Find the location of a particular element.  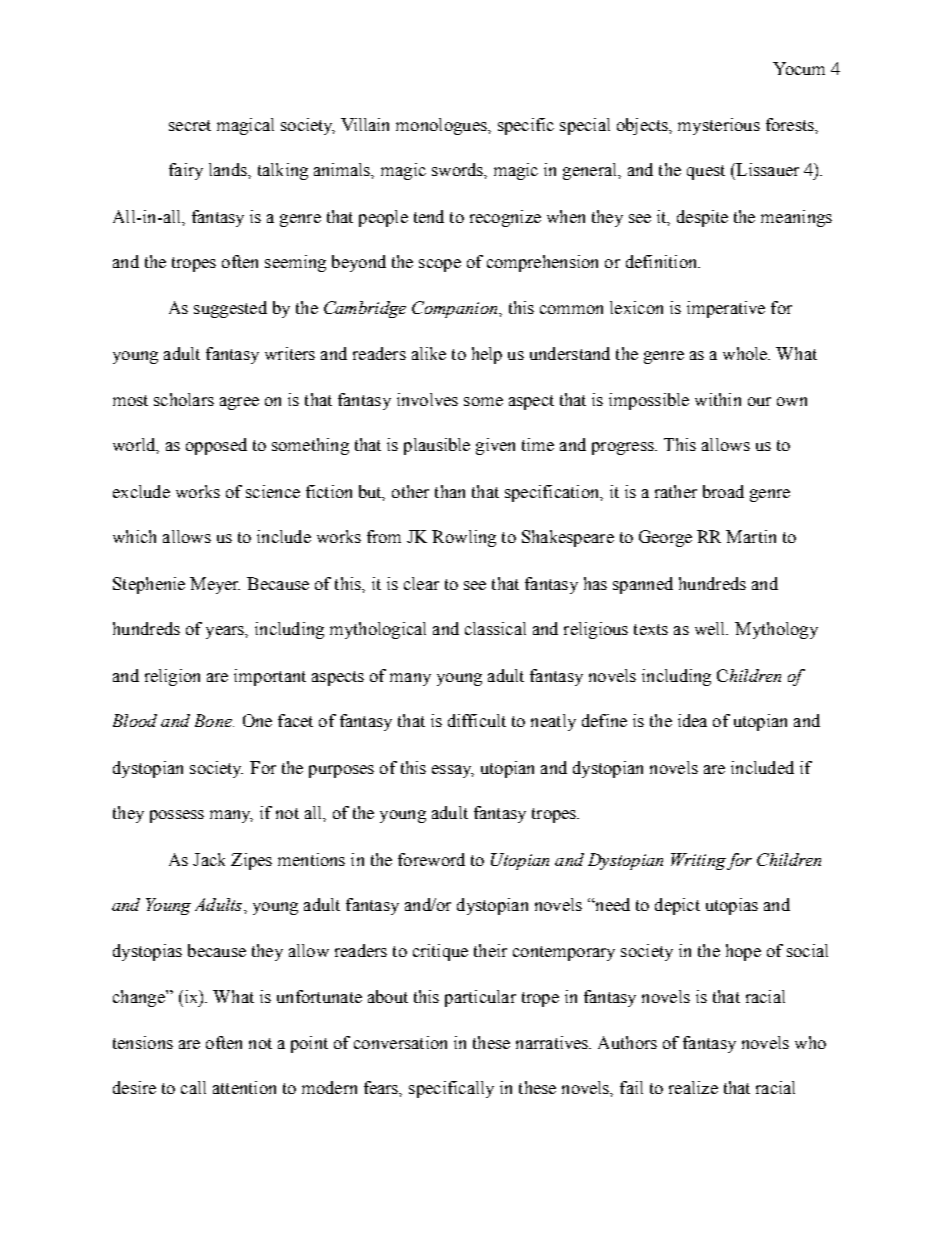

attention is located at coordinates (244, 1087).
